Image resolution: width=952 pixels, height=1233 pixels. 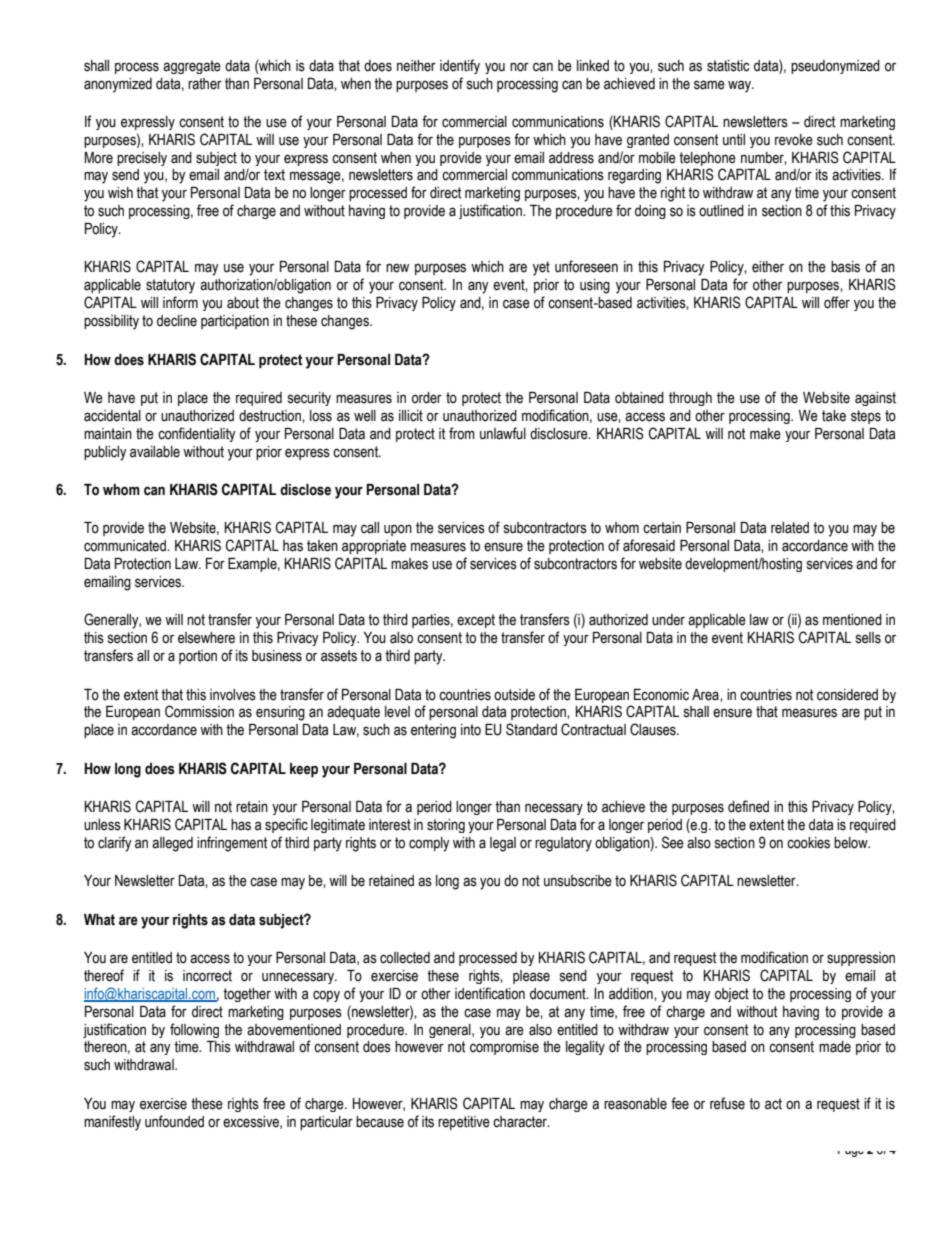 What do you see at coordinates (427, 398) in the document?
I see `order` at bounding box center [427, 398].
